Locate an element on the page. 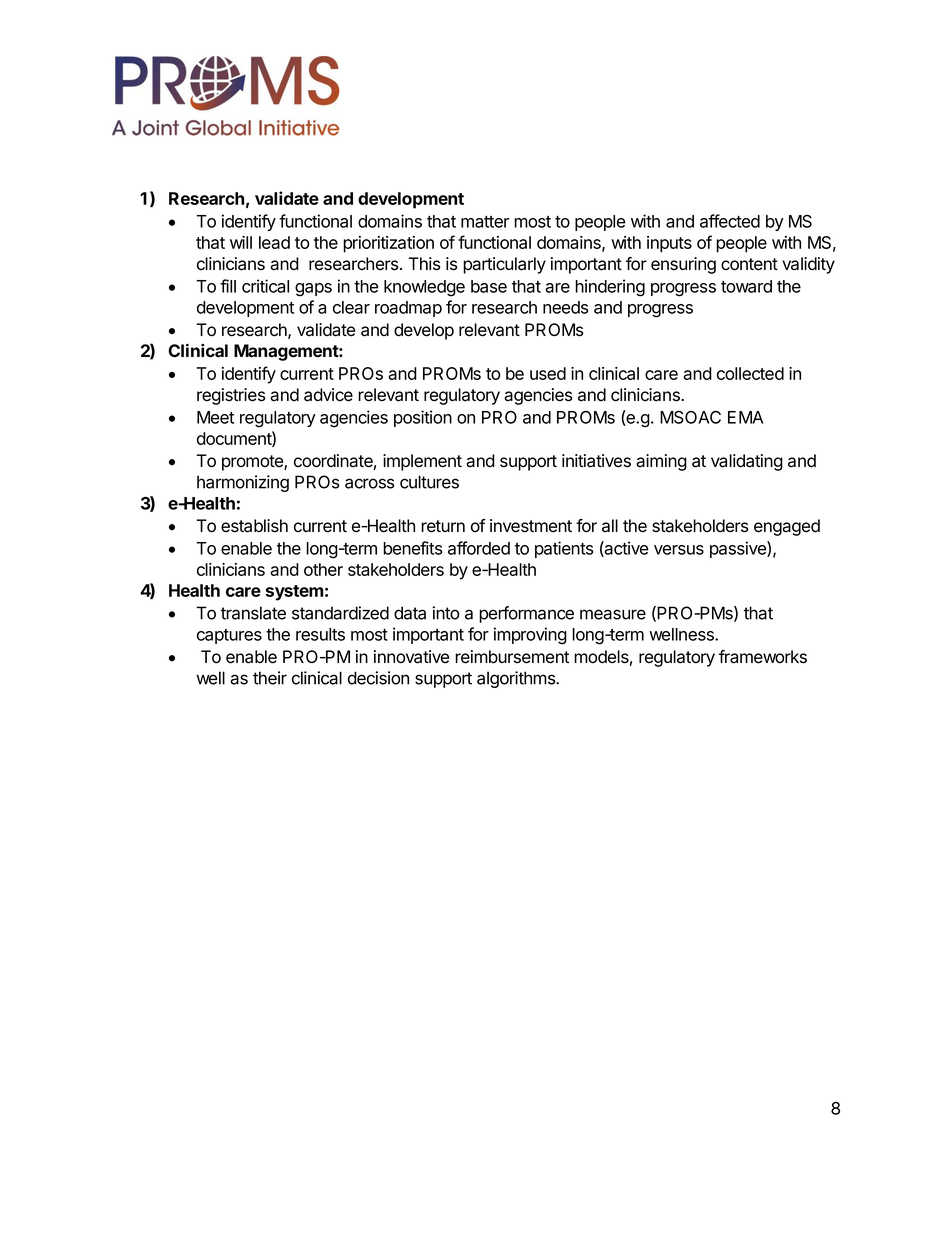 Image resolution: width=952 pixels, height=1233 pixels. system is located at coordinates (294, 593).
